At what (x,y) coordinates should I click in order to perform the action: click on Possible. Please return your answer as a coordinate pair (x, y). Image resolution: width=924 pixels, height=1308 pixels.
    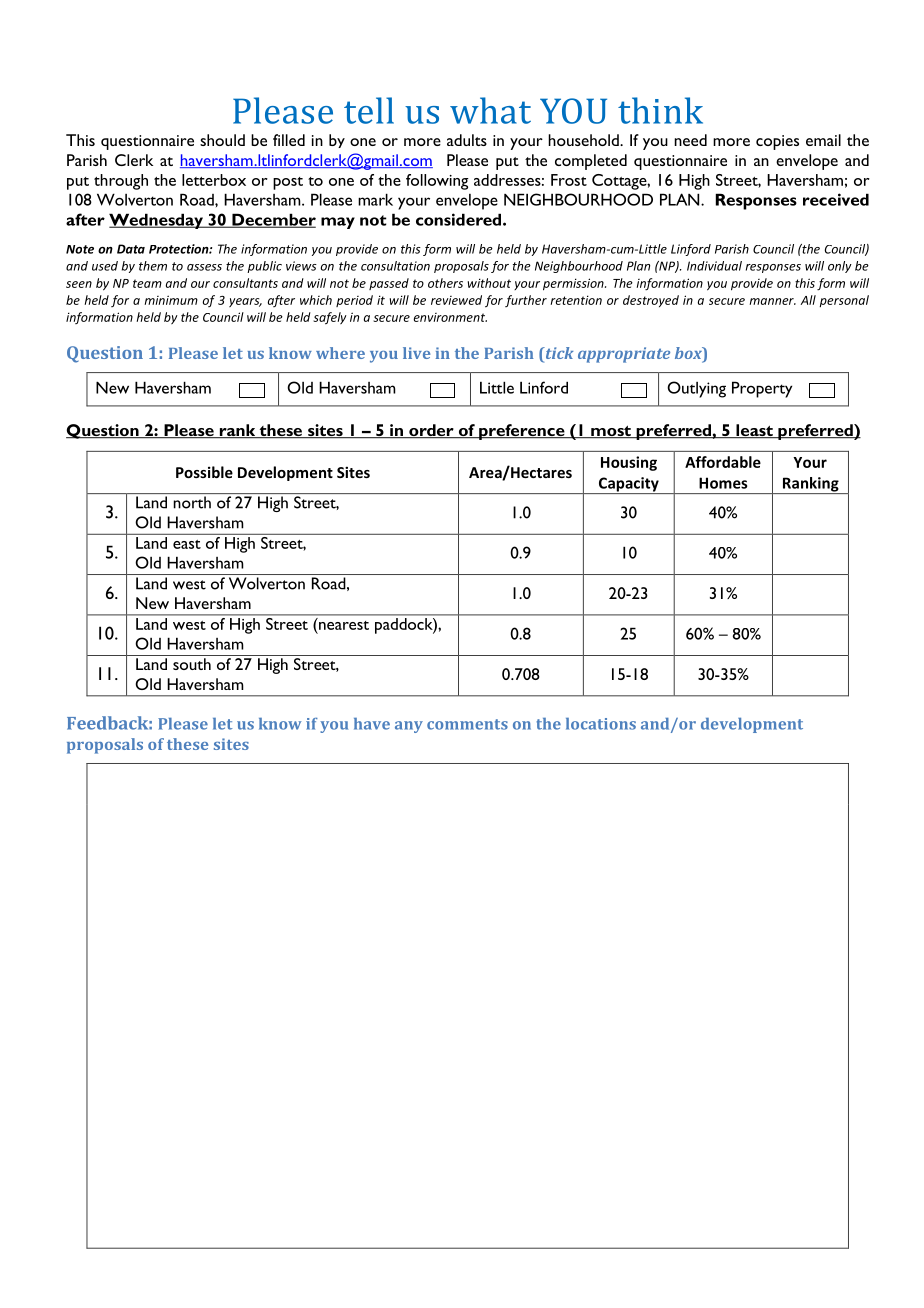
    Looking at the image, I should click on (204, 472).
